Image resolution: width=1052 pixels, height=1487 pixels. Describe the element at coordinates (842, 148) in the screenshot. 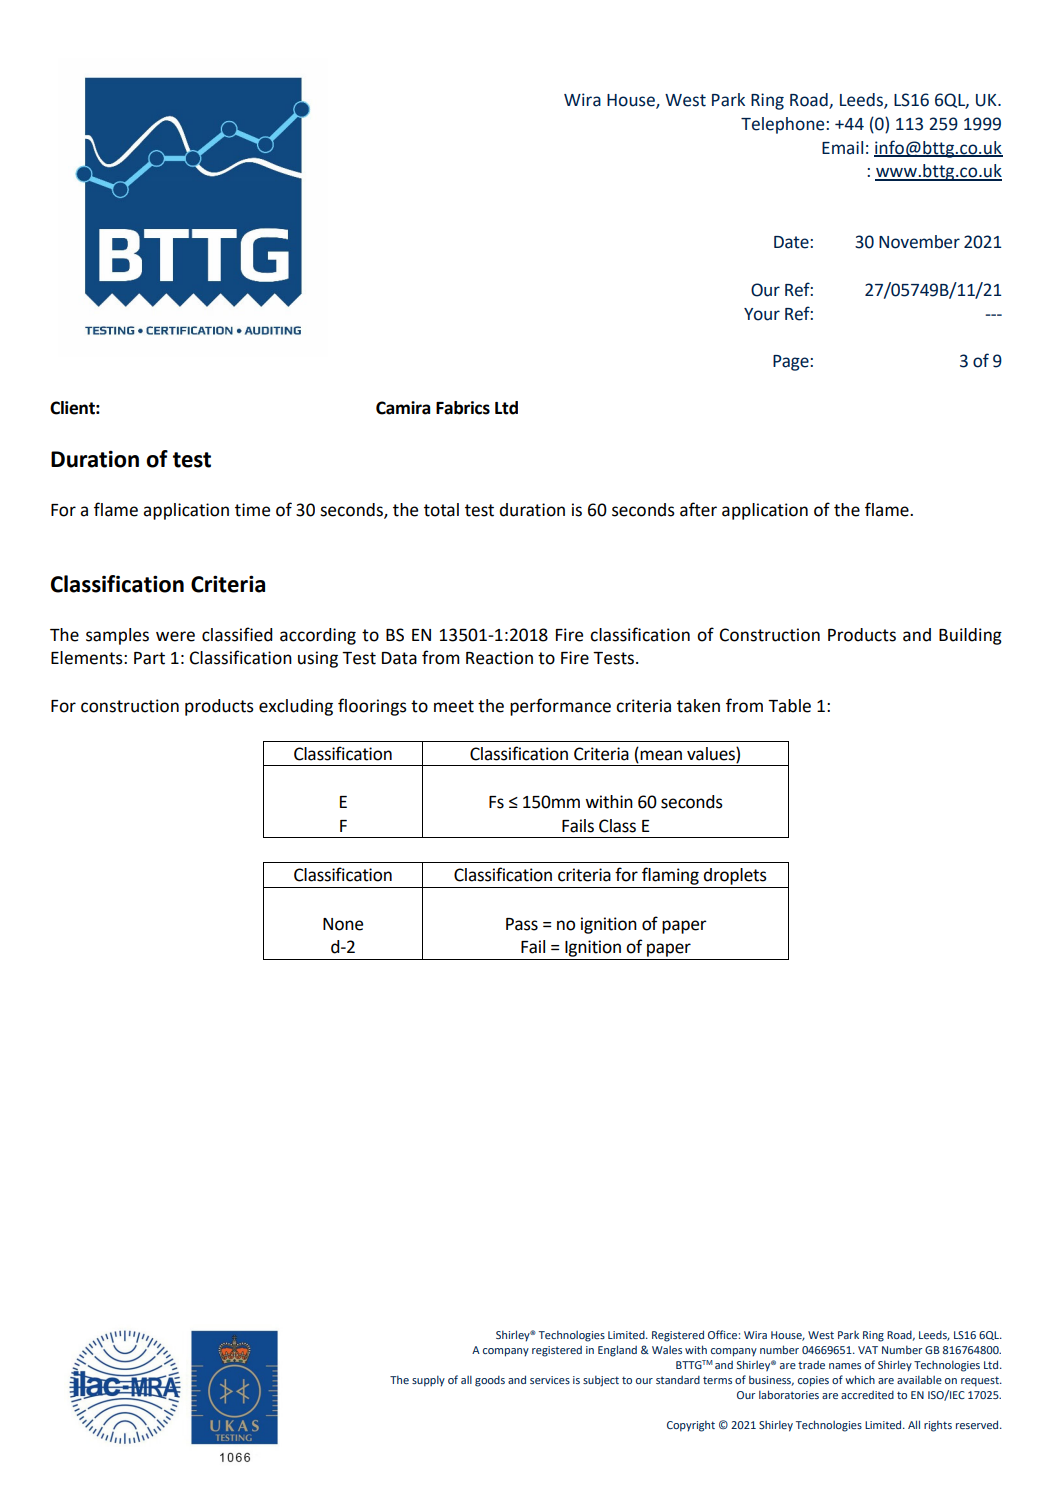

I see `Email` at that location.
